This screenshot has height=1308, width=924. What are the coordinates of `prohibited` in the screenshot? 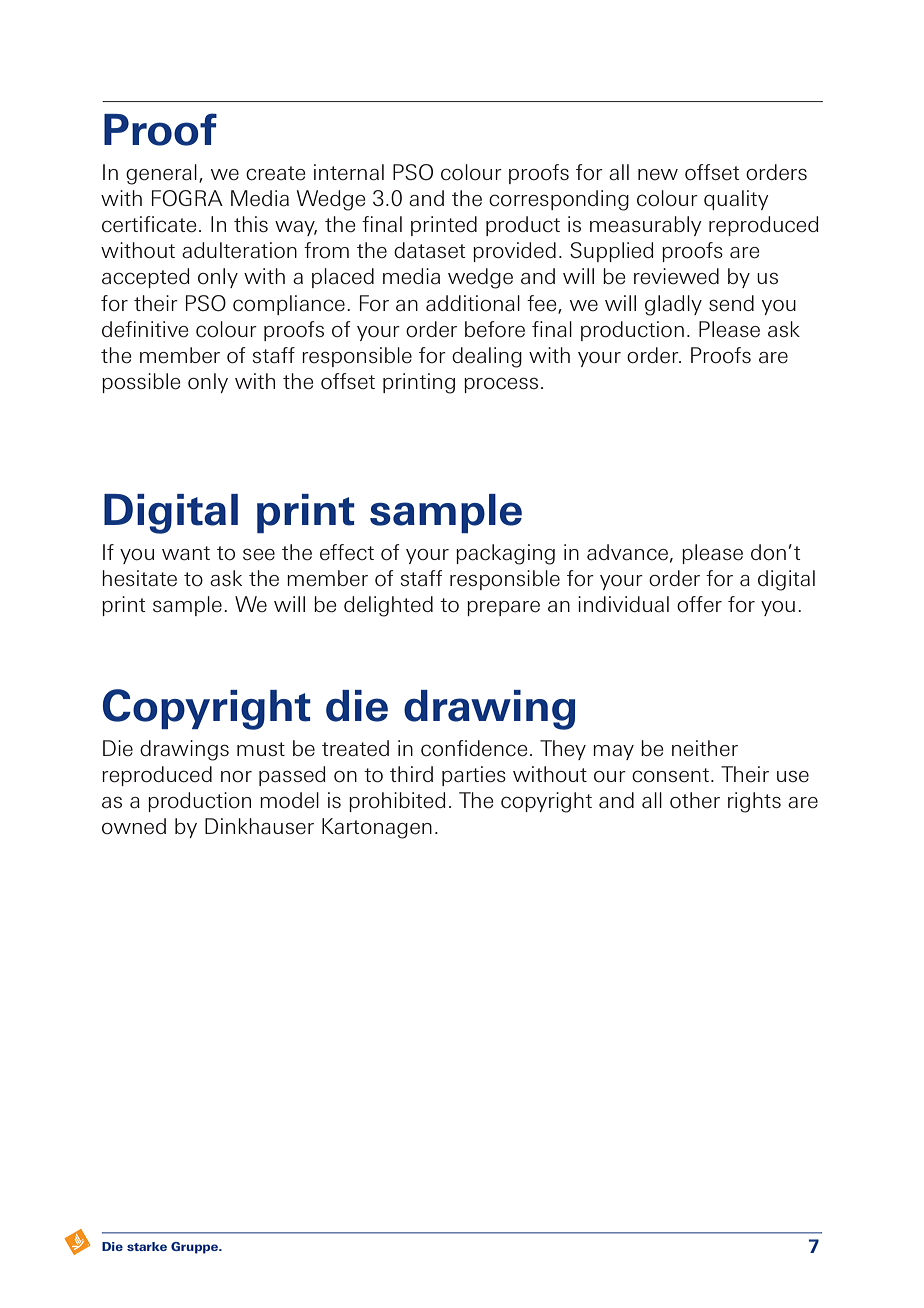 It's located at (397, 802).
